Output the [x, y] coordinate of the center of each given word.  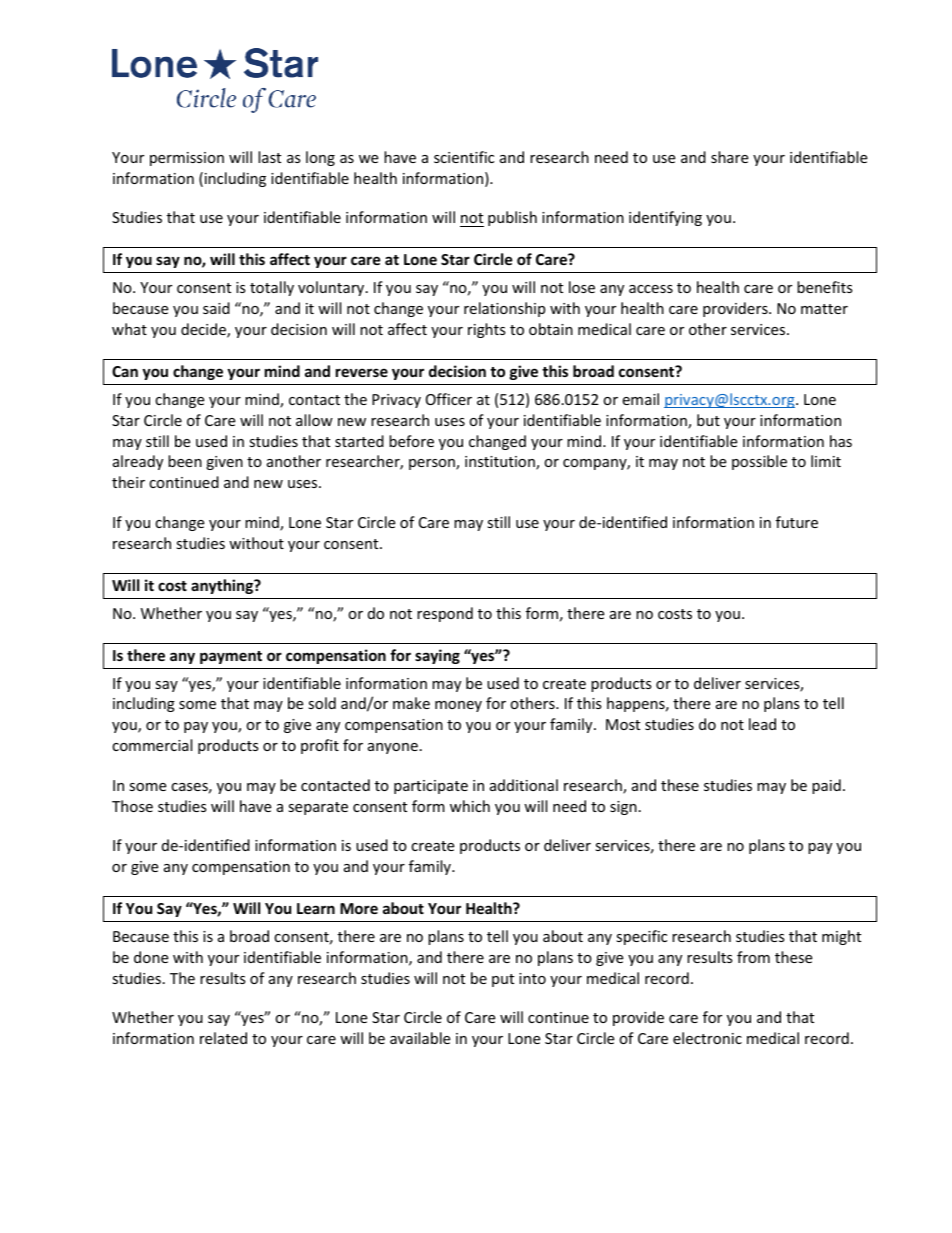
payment [231, 657]
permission [187, 159]
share [729, 157]
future [797, 522]
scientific [464, 157]
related [223, 1038]
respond [445, 614]
